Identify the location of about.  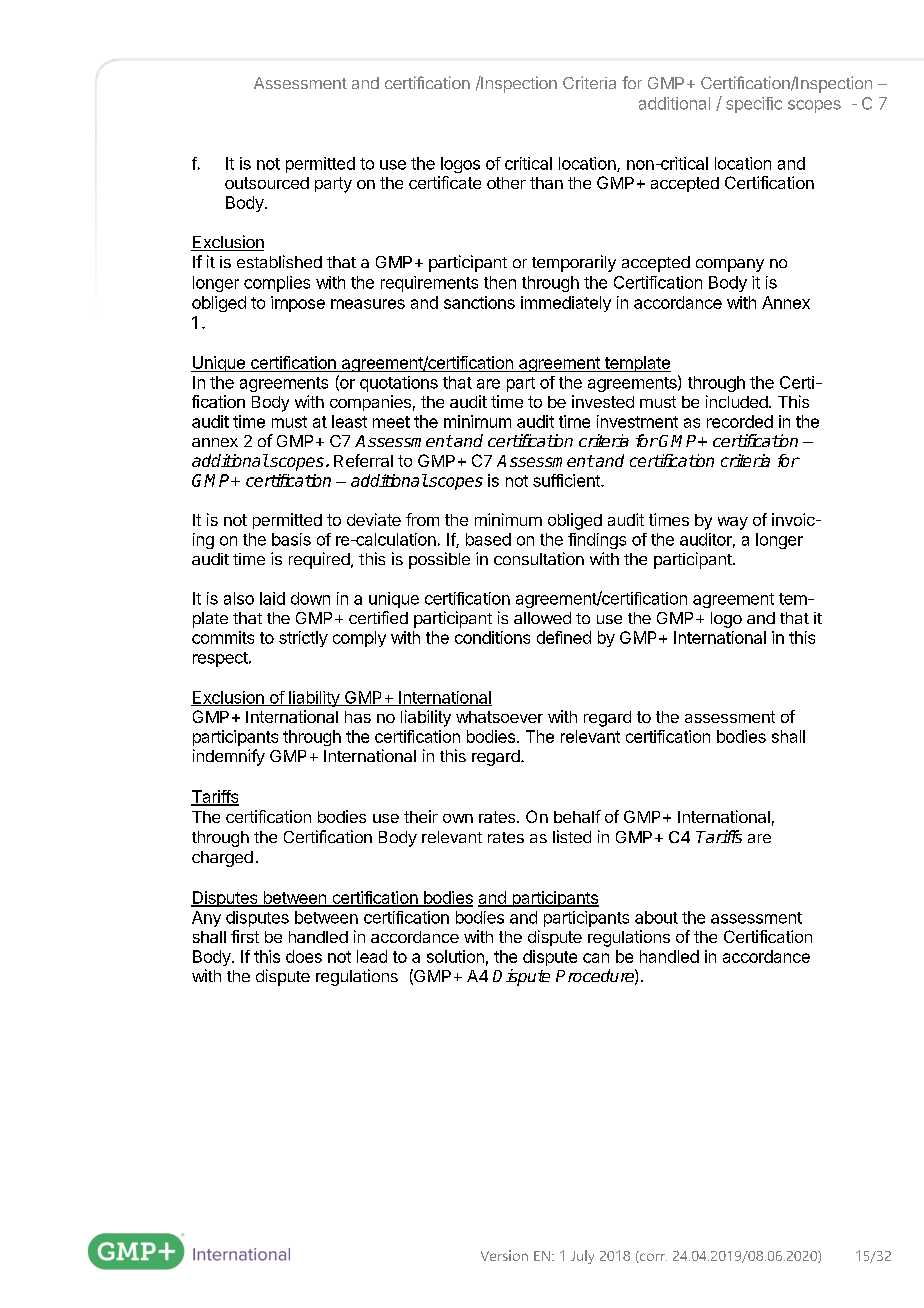
(656, 917).
